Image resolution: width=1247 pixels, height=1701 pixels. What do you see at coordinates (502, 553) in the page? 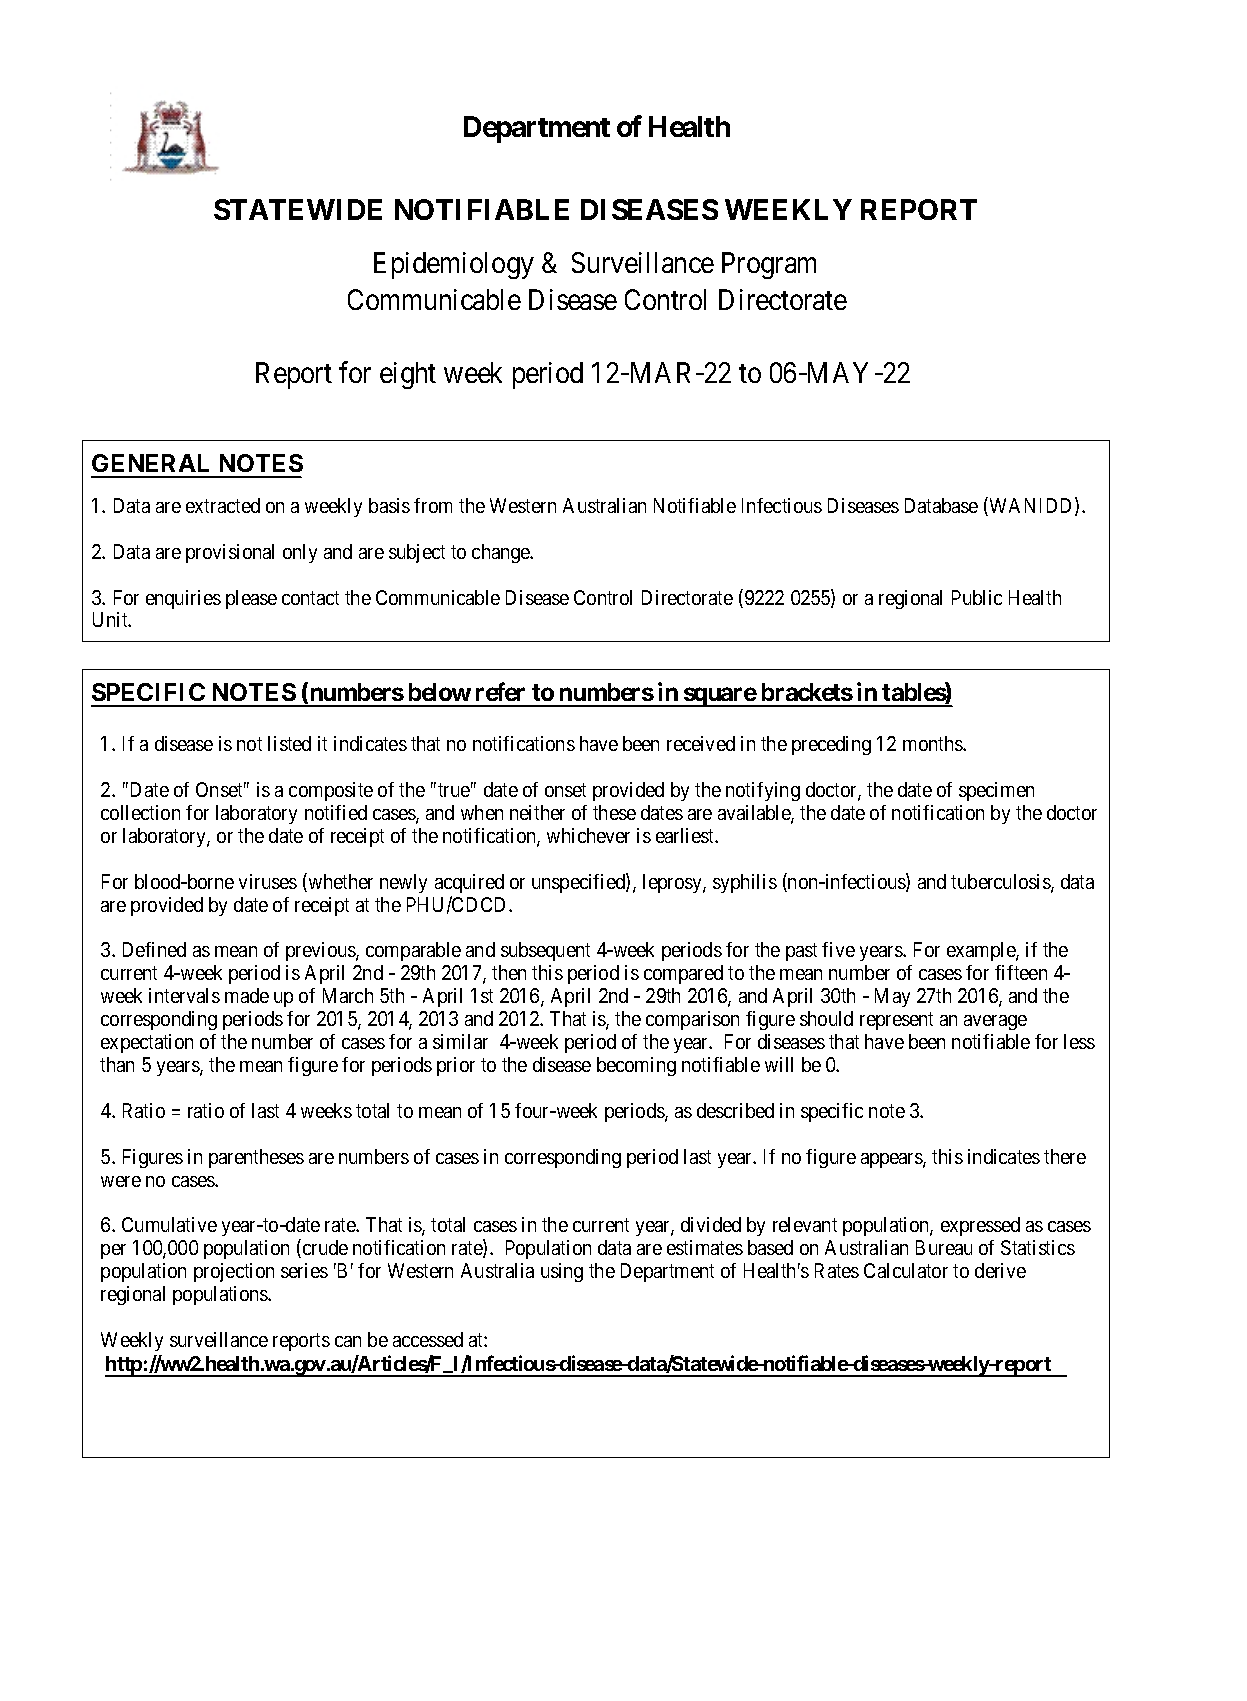
I see `change` at bounding box center [502, 553].
